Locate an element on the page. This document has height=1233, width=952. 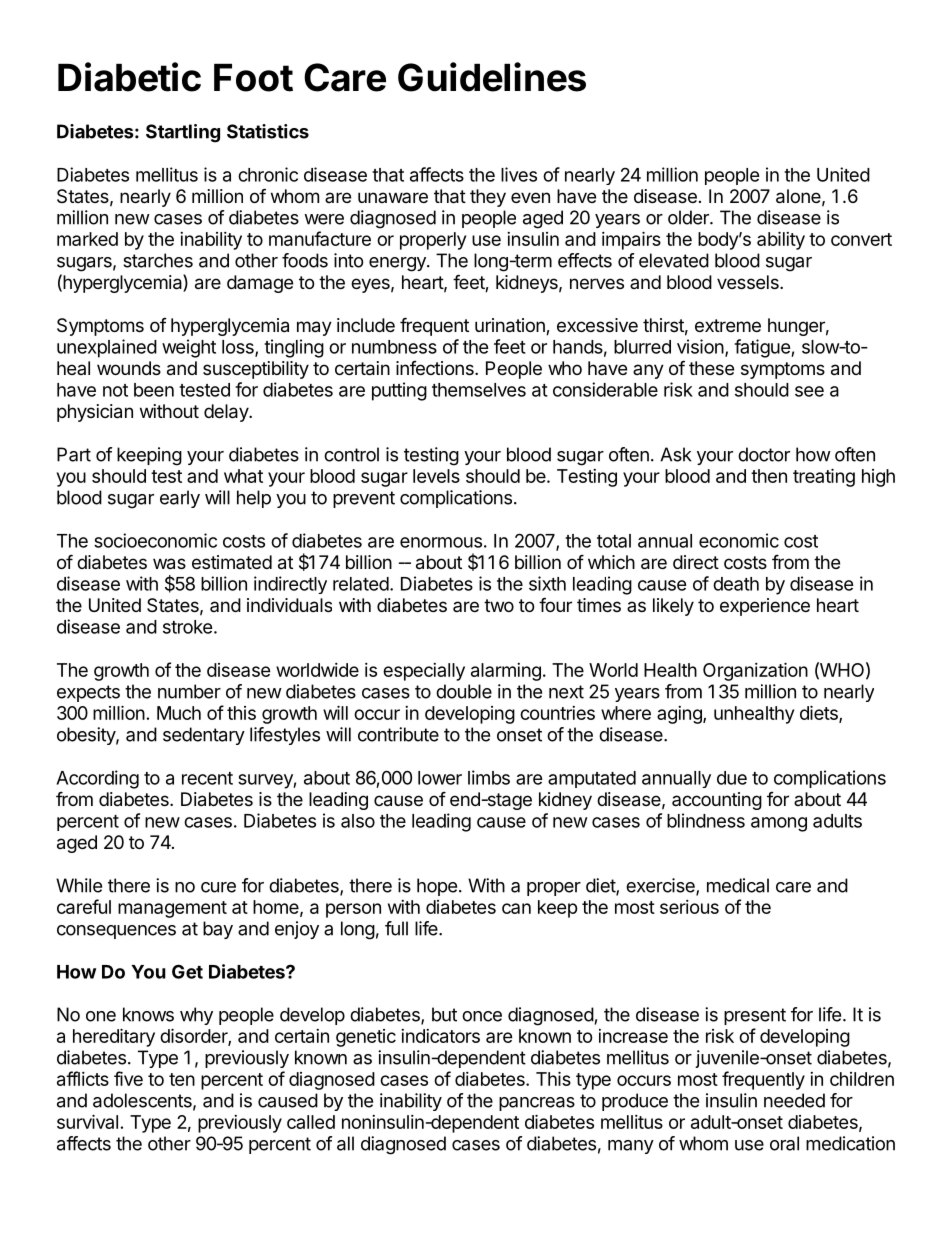
hope is located at coordinates (437, 887).
